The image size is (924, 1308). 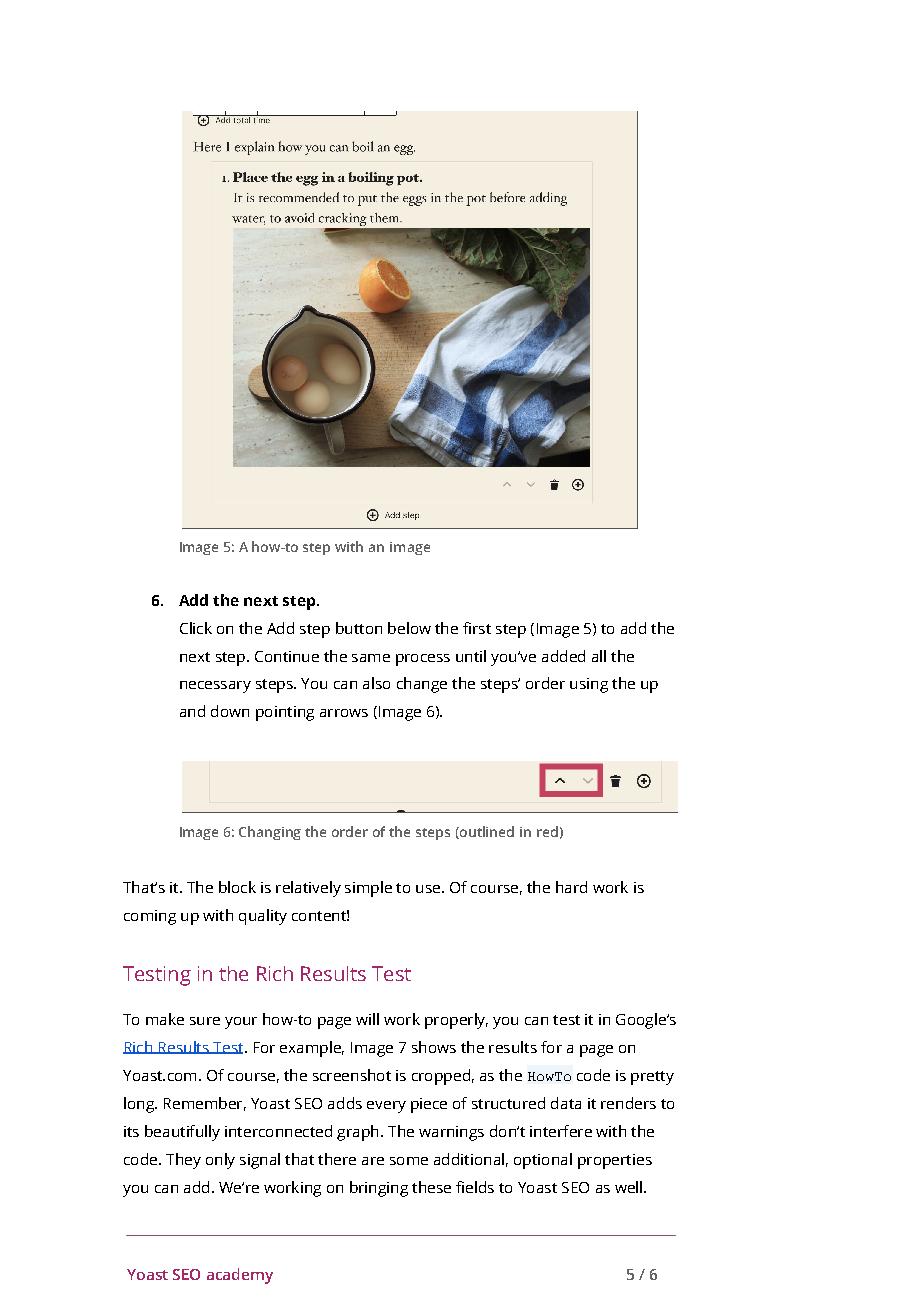 What do you see at coordinates (571, 887) in the screenshot?
I see `hard` at bounding box center [571, 887].
